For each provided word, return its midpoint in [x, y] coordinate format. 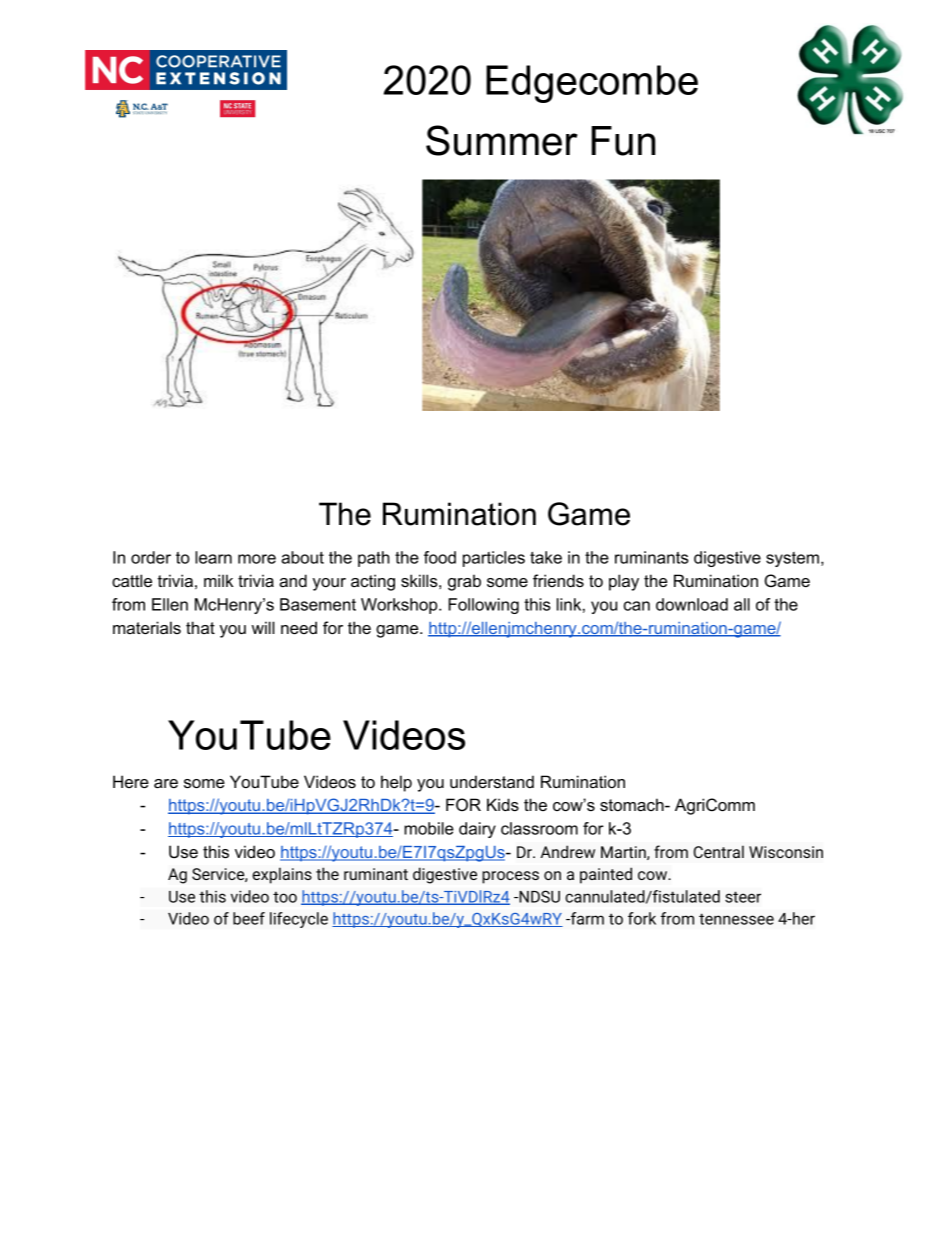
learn [213, 557]
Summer [502, 140]
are [166, 783]
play [624, 582]
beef [249, 918]
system [792, 559]
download [692, 604]
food [440, 557]
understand [492, 781]
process [510, 877]
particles [494, 559]
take [546, 557]
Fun [624, 141]
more [257, 559]
